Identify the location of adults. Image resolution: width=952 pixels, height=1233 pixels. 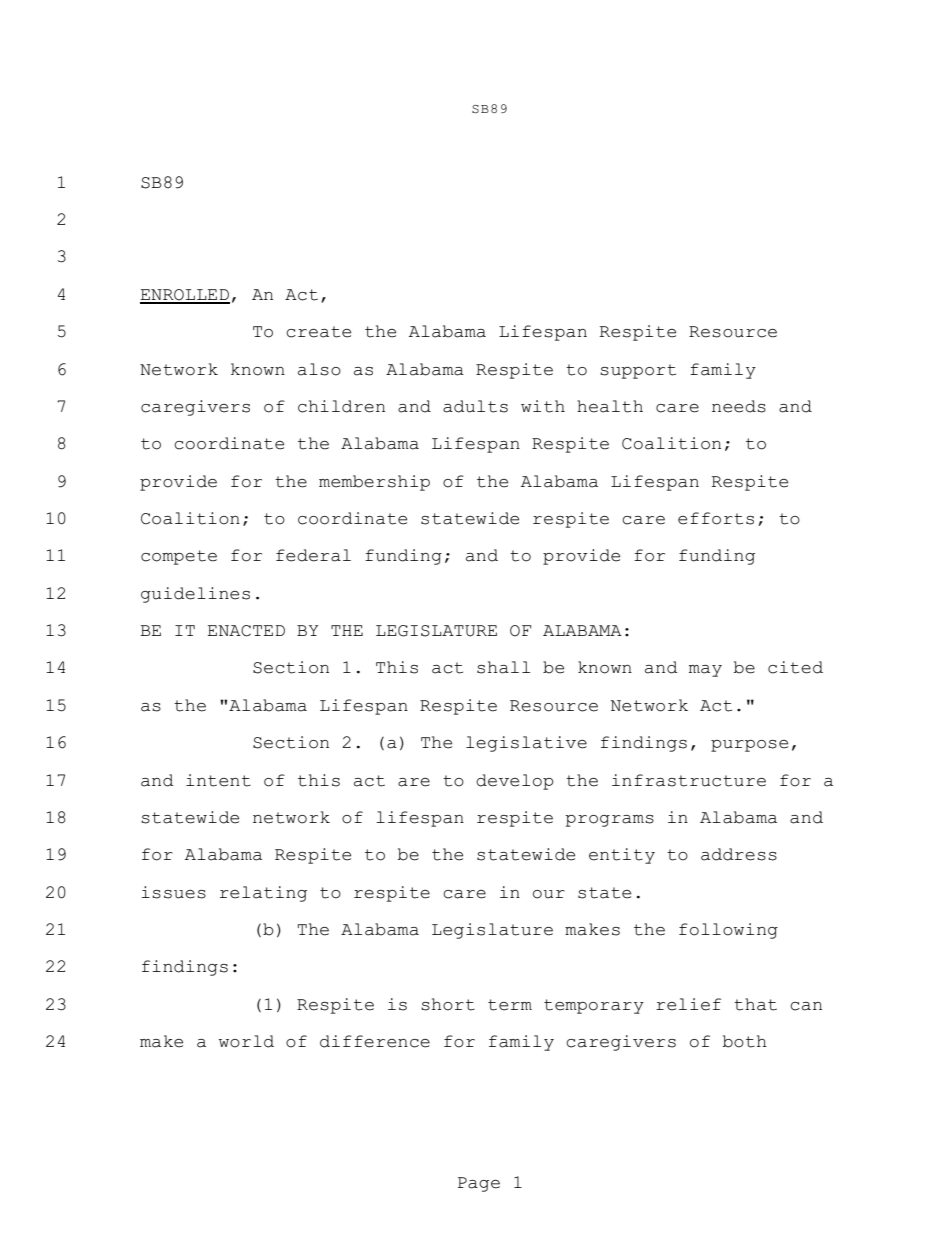
(475, 406).
